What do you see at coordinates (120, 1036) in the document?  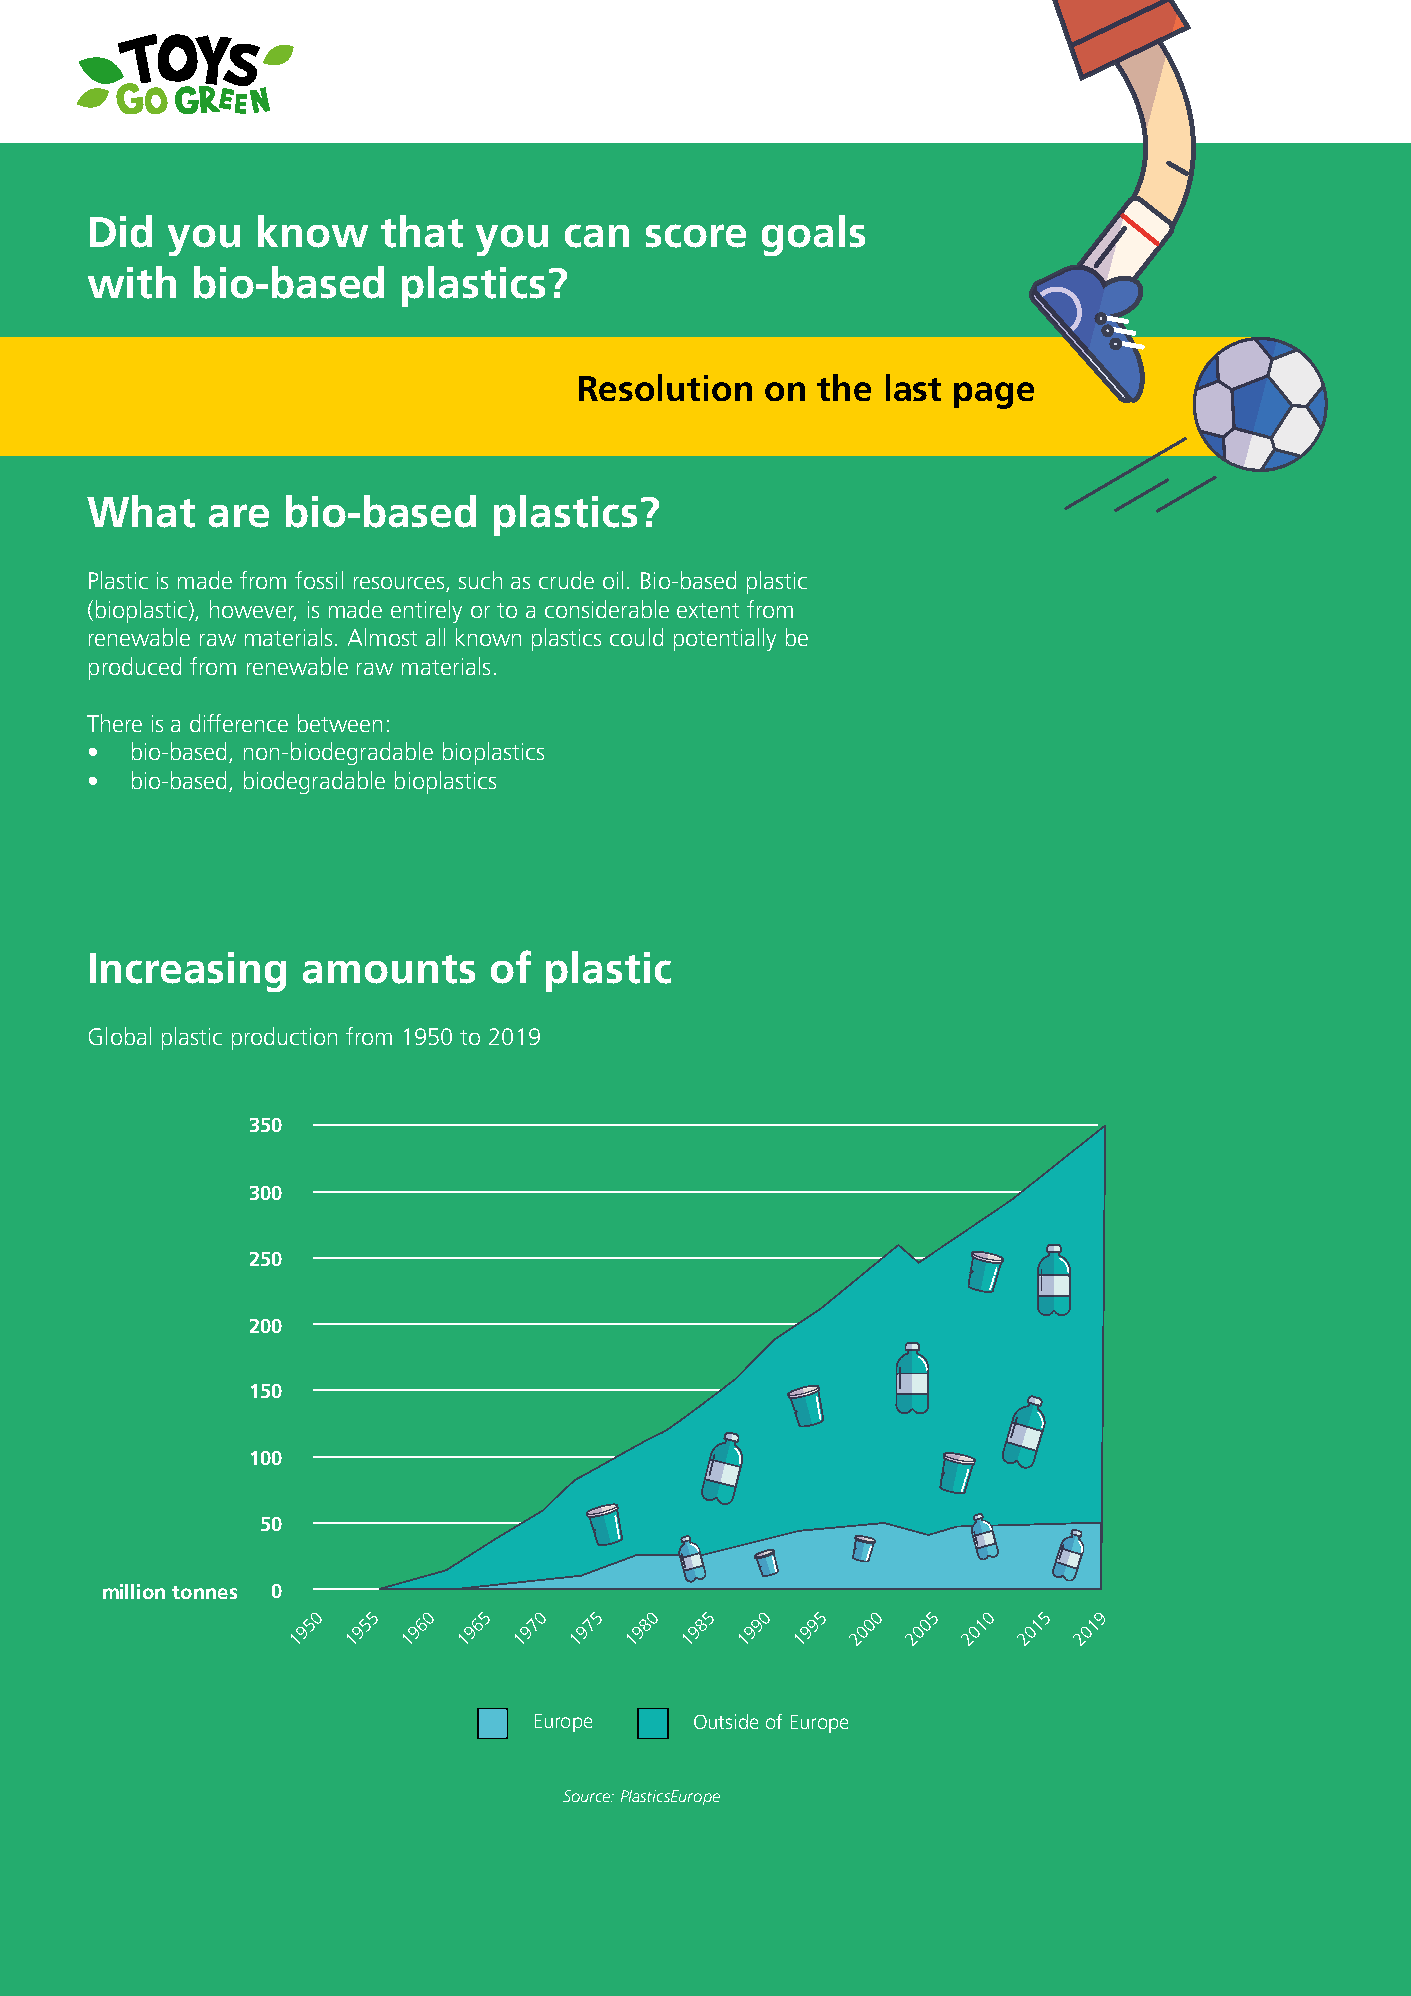 I see `Global` at bounding box center [120, 1036].
